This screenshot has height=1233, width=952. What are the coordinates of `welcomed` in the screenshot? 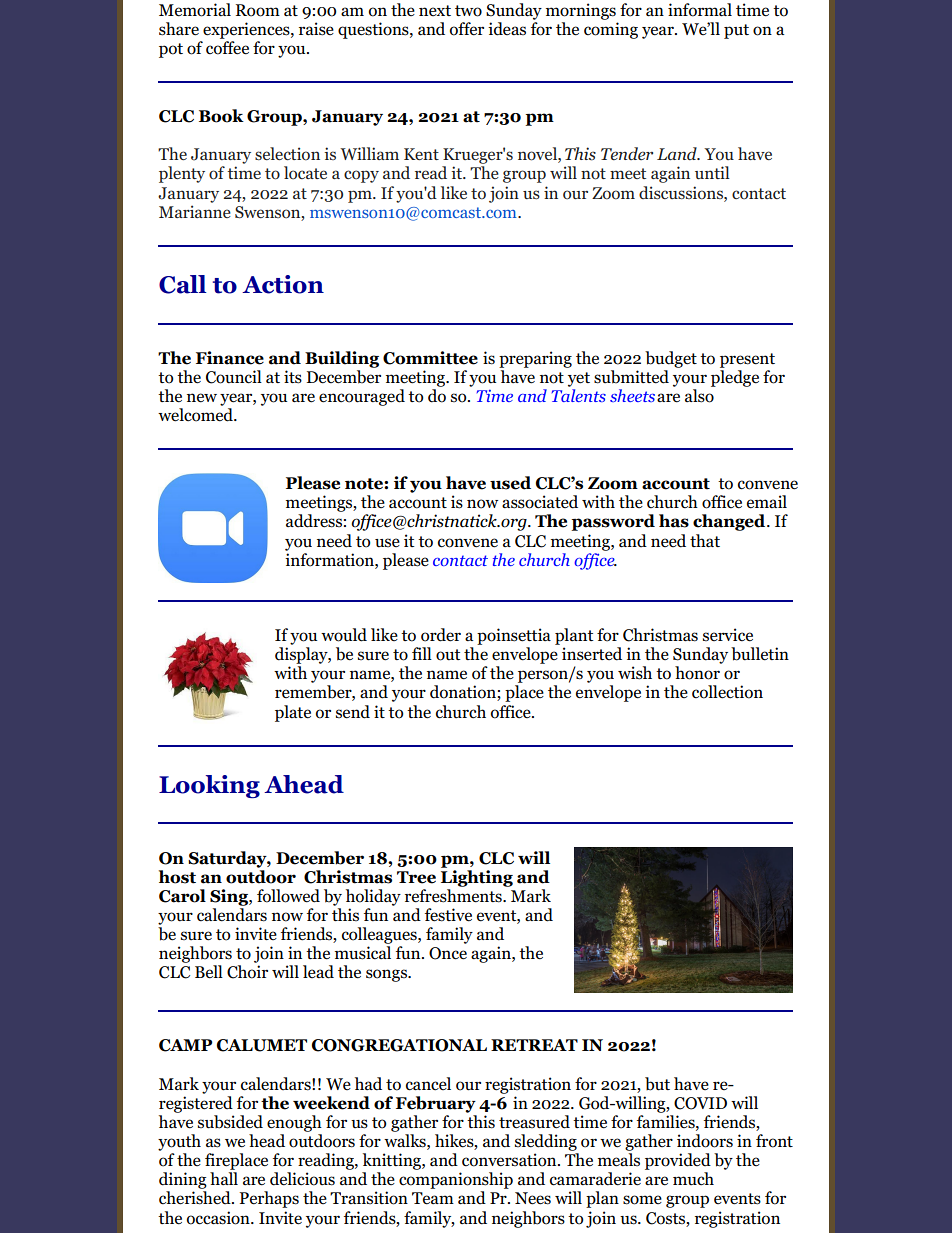 It's located at (196, 415).
